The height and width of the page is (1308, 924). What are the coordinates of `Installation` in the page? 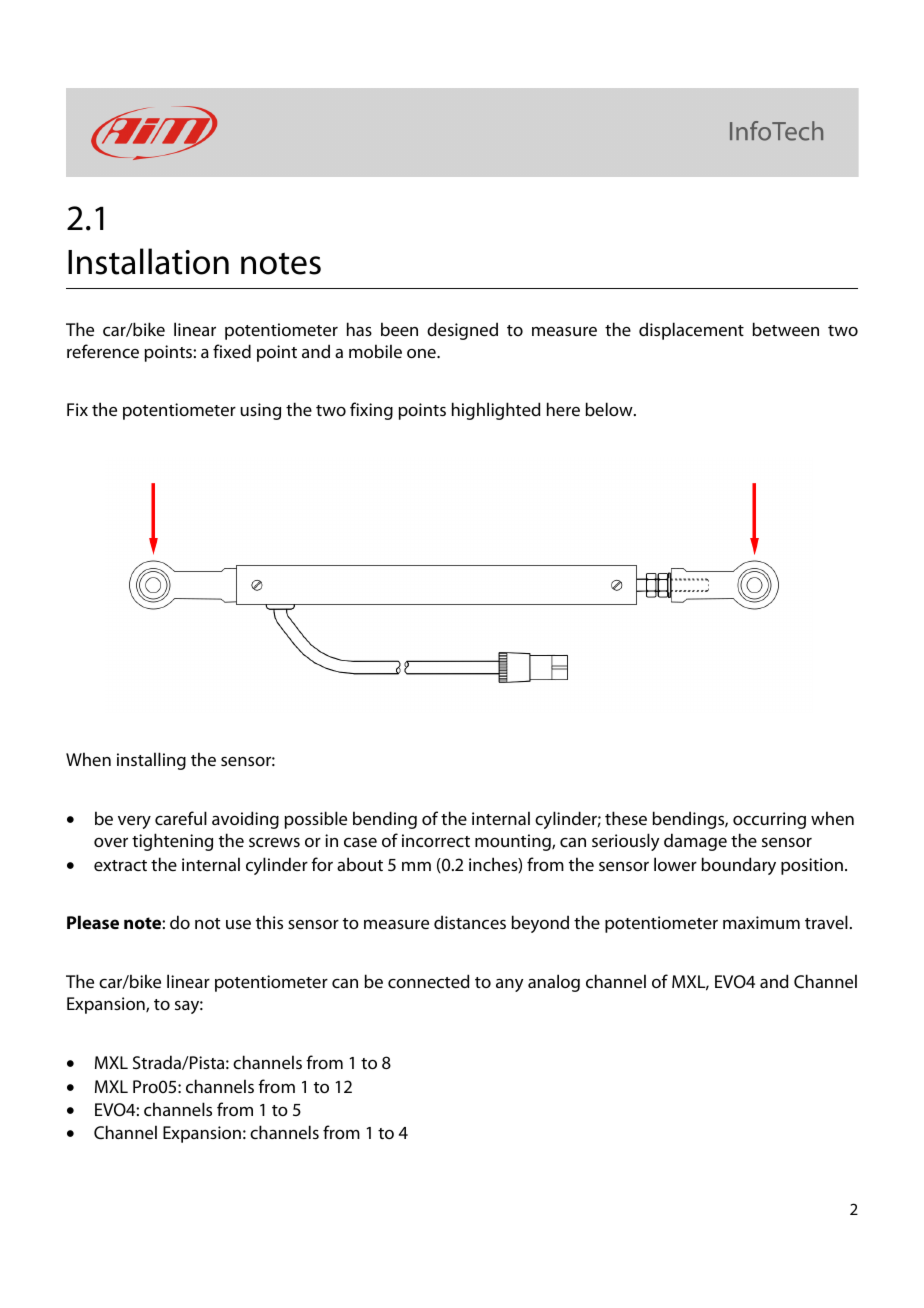 It's located at (148, 261).
